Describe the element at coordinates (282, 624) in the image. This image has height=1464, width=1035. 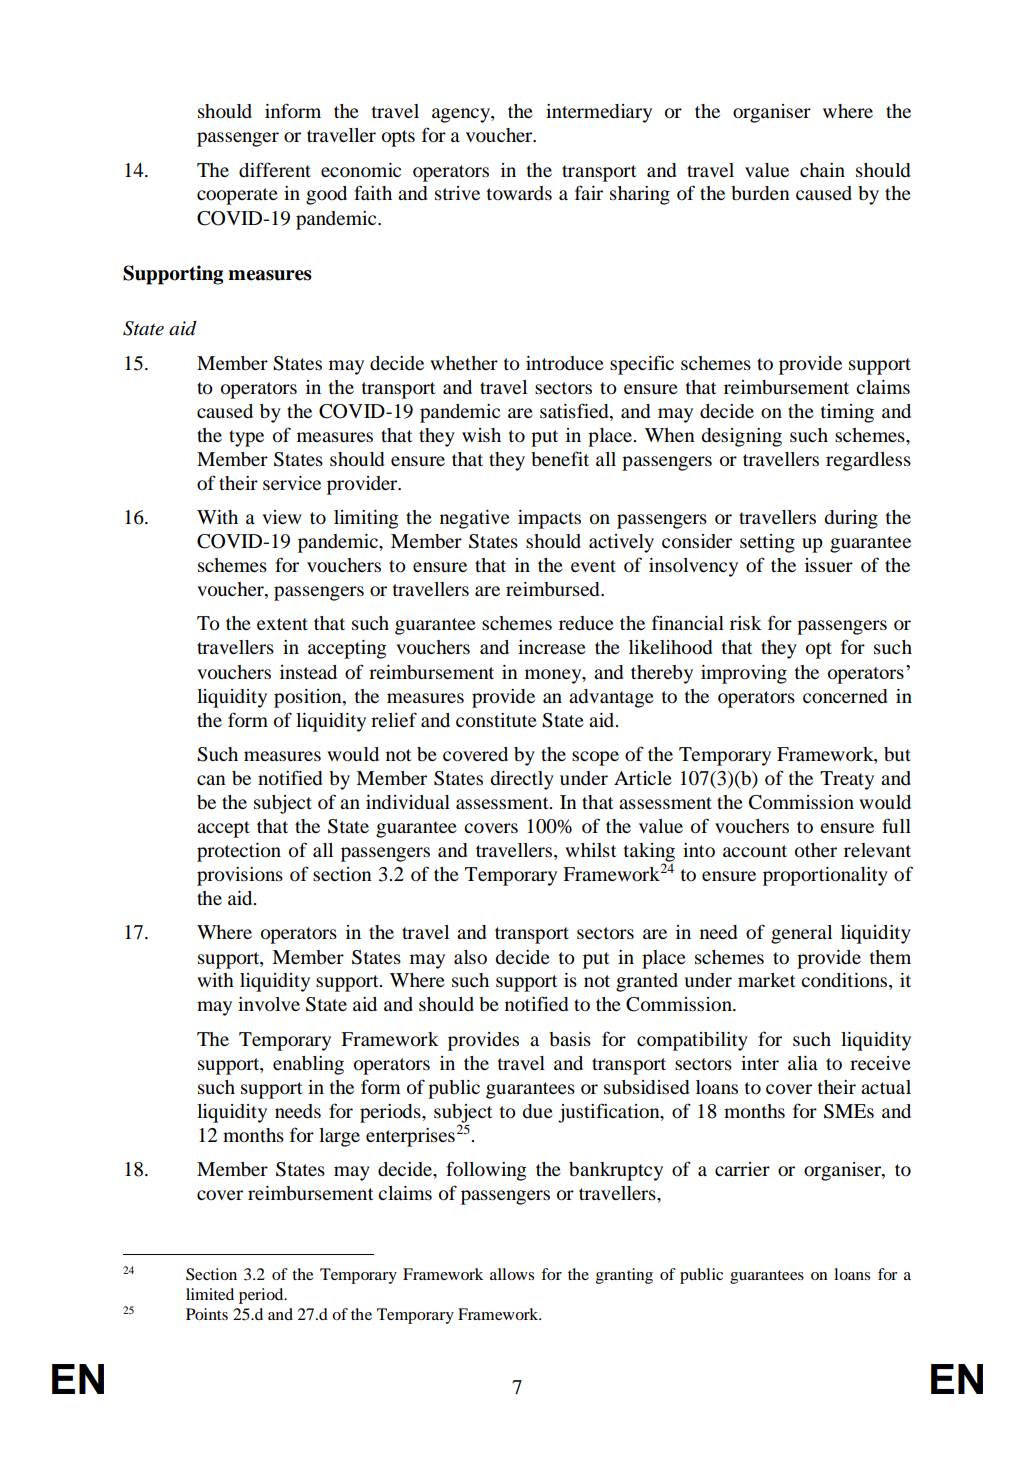
I see `extent` at that location.
